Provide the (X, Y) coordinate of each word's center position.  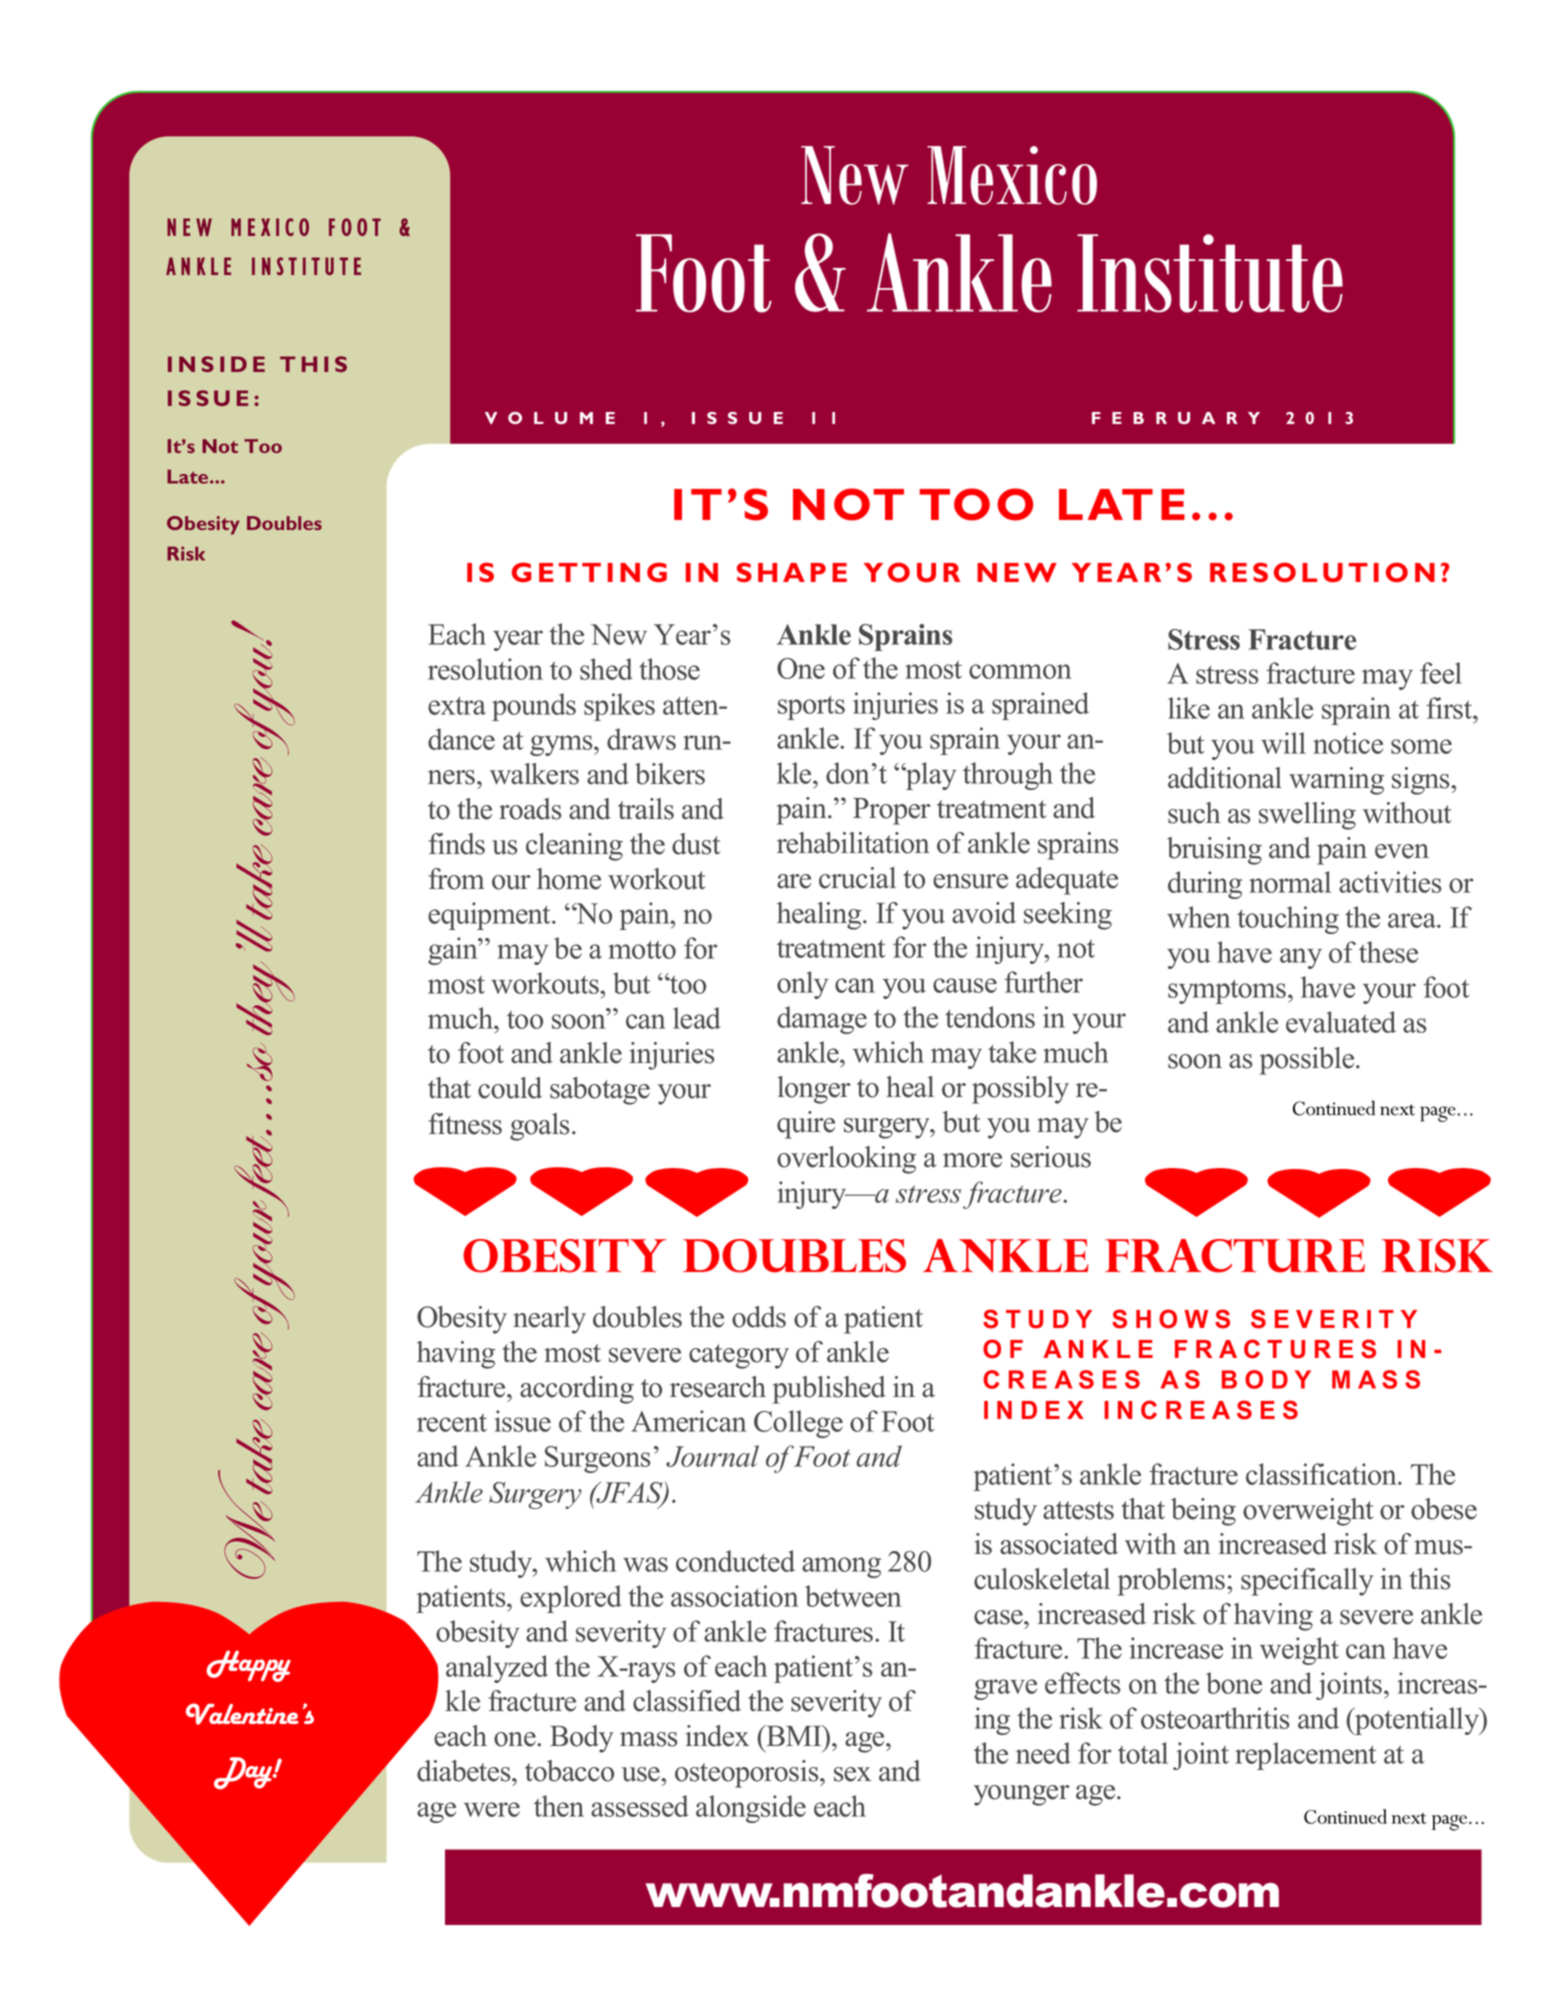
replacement (1305, 1756)
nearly (549, 1320)
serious (1051, 1157)
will (1283, 743)
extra (457, 705)
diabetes (465, 1771)
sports (811, 707)
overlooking (846, 1160)
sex (852, 1774)
